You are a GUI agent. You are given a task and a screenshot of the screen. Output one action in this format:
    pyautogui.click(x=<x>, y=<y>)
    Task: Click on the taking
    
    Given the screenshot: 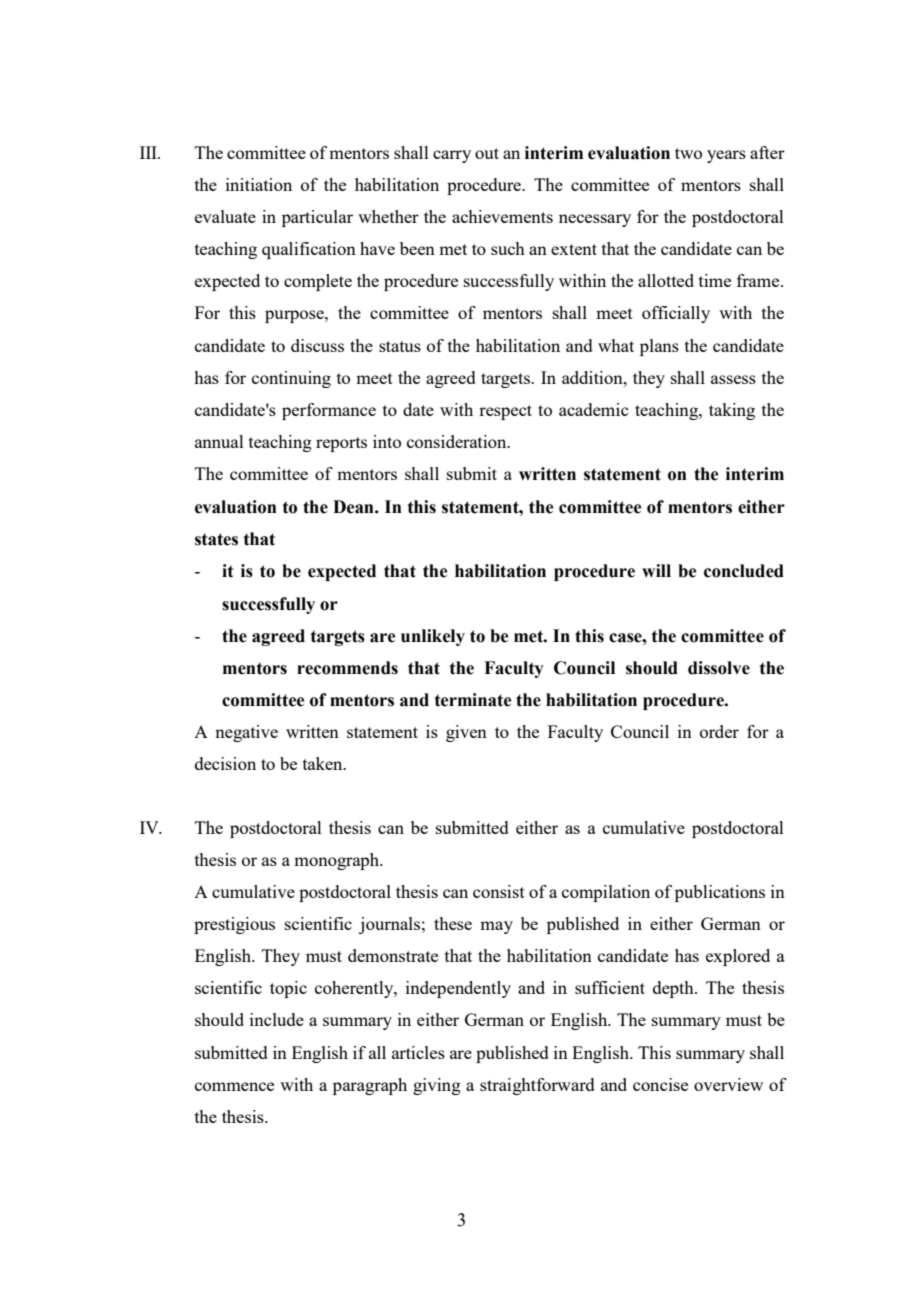 What is the action you would take?
    pyautogui.click(x=732, y=411)
